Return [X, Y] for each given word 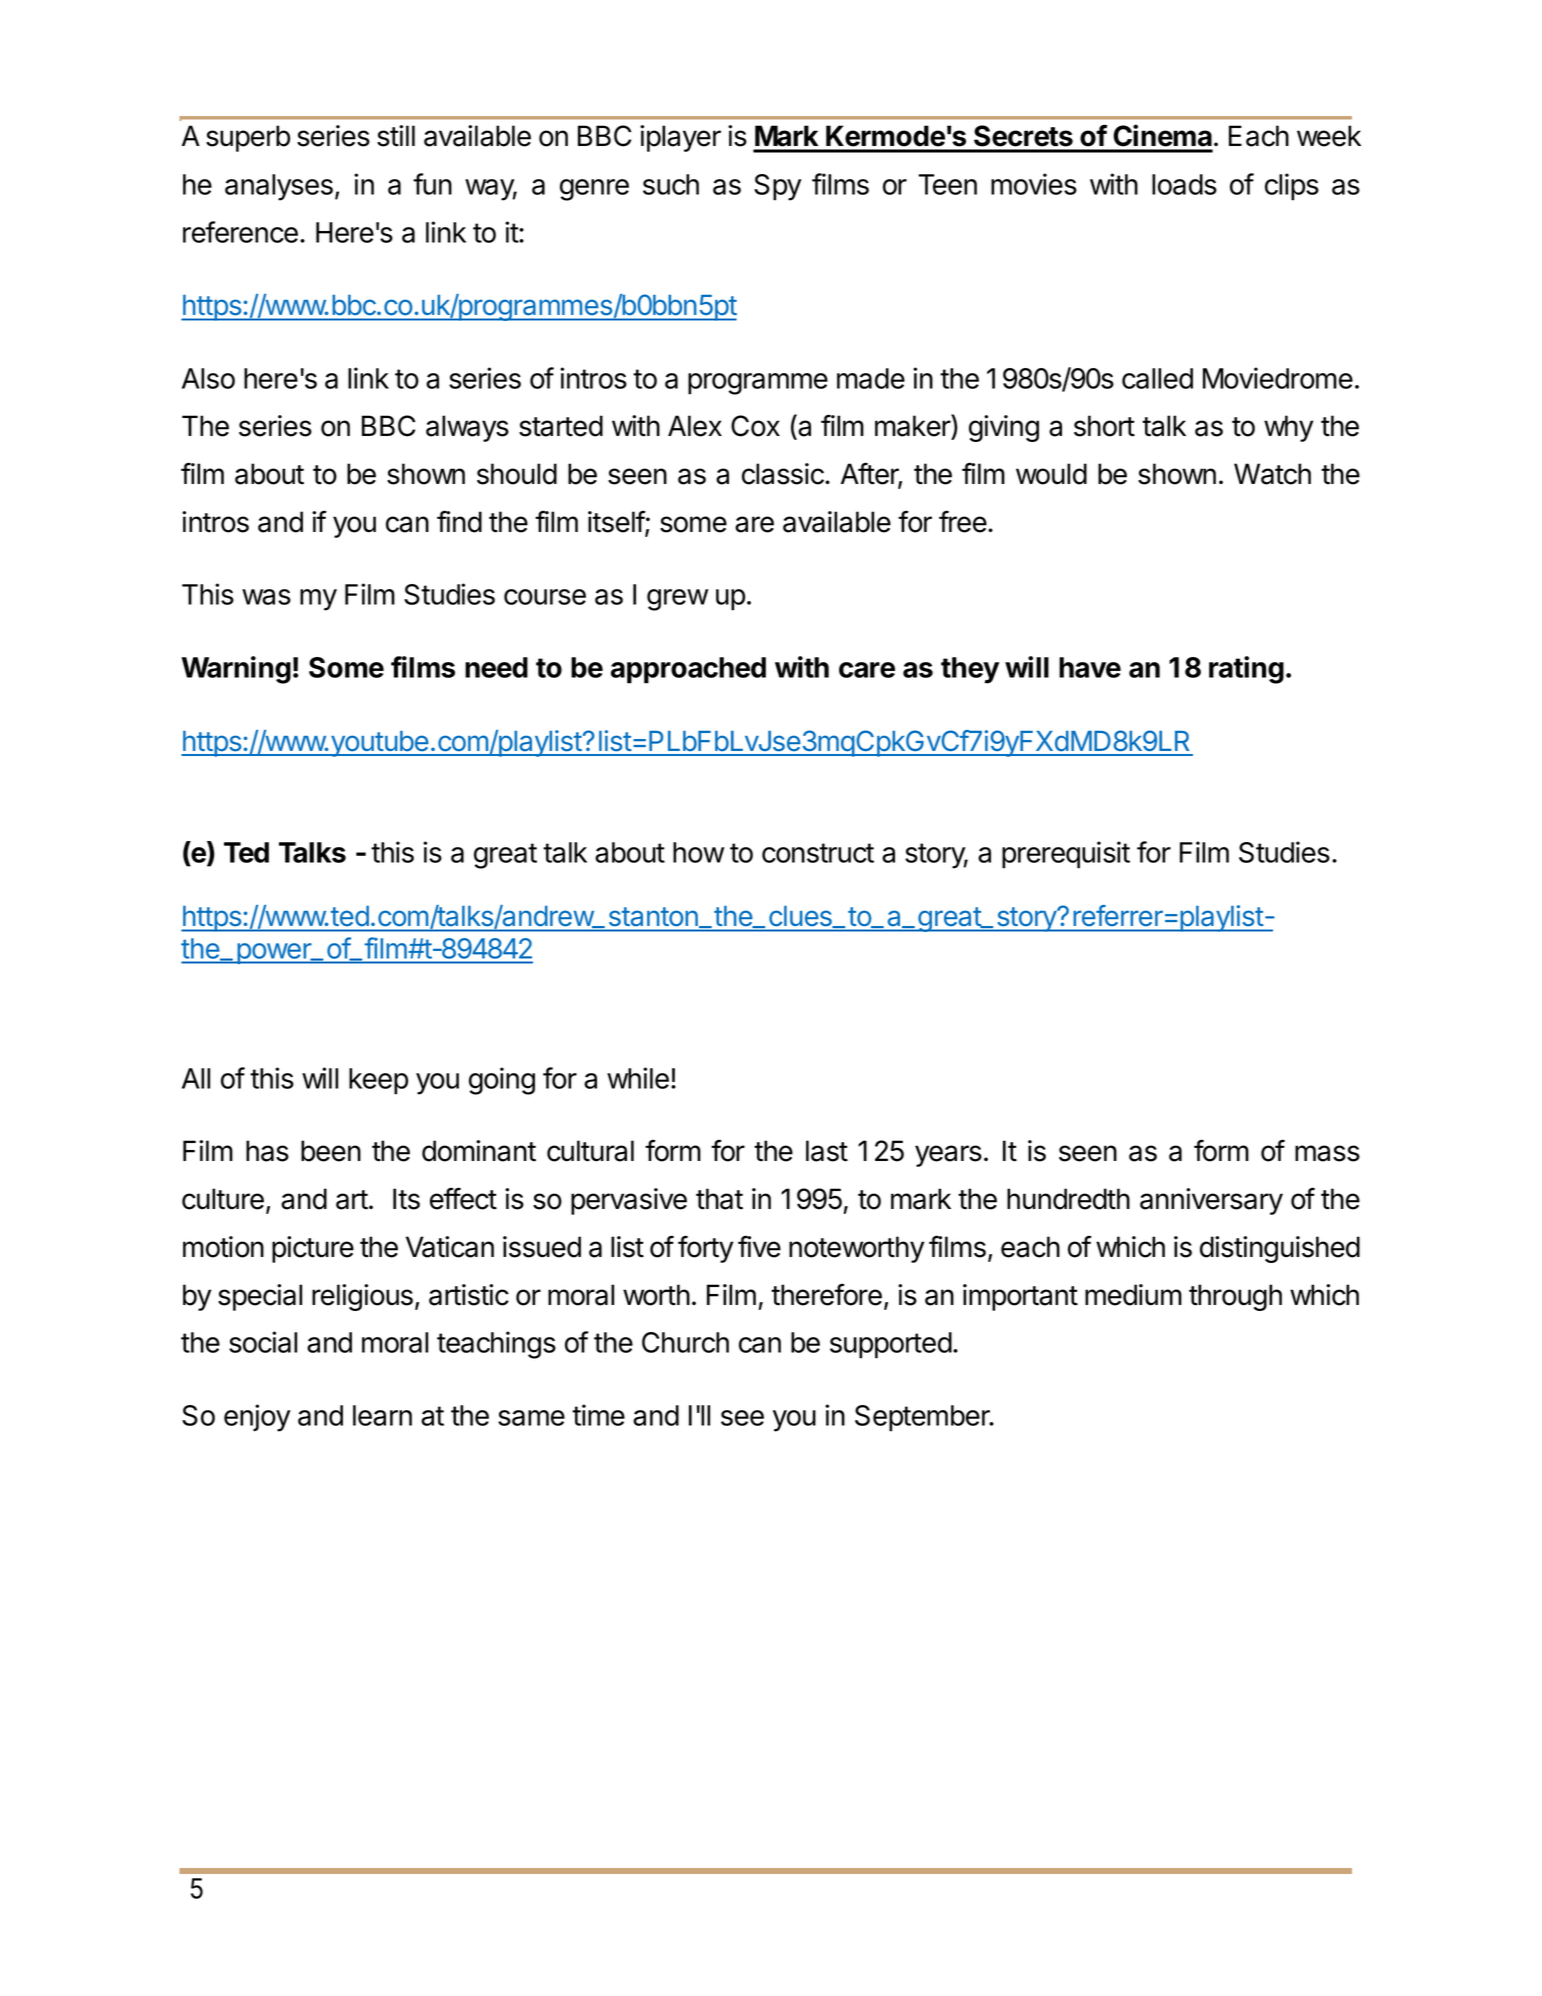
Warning [236, 670]
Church [685, 1342]
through [1235, 1297]
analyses [279, 187]
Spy [777, 187]
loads [1184, 184]
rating [1246, 670]
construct [818, 853]
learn [382, 1415]
